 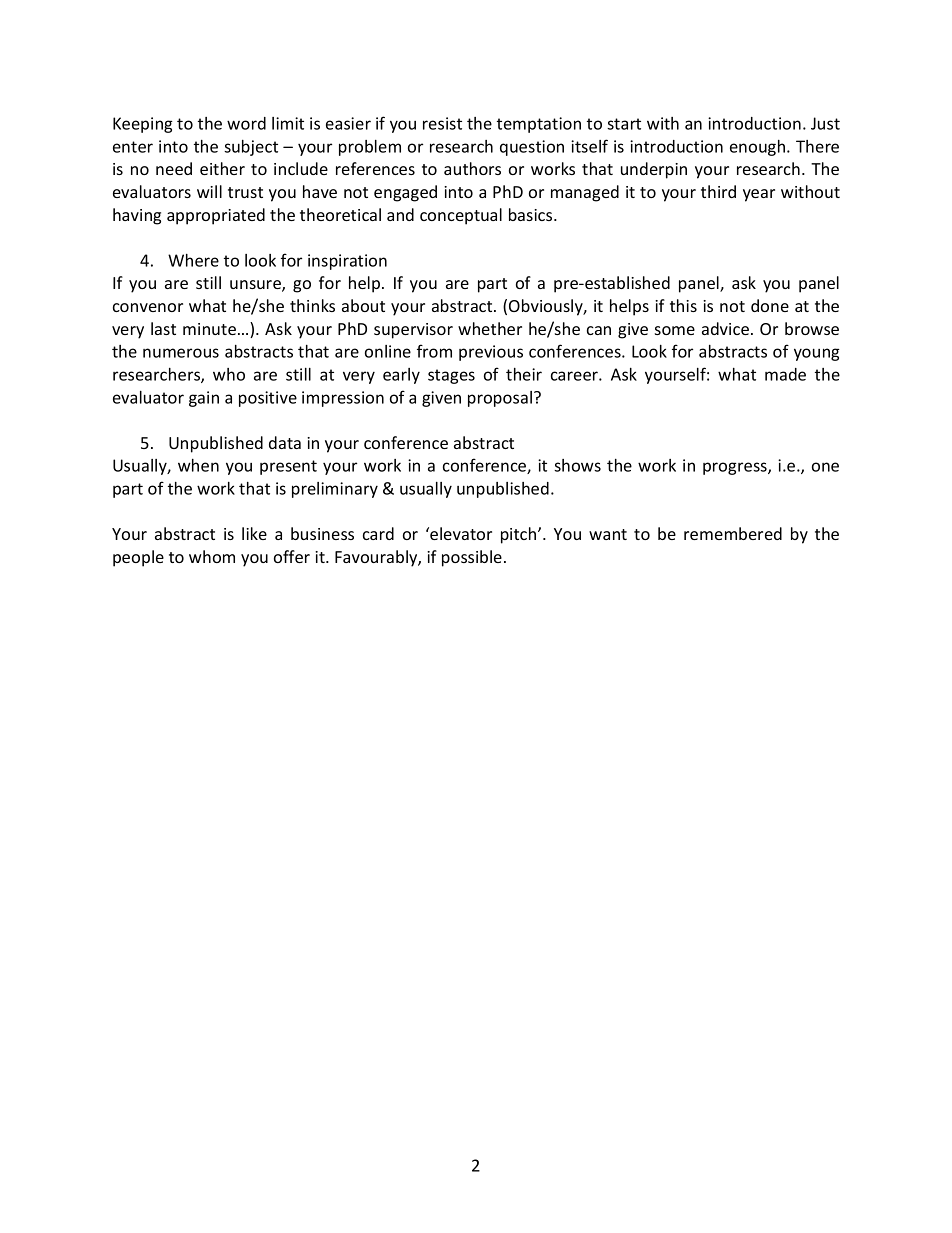 I want to click on subject, so click(x=251, y=148).
